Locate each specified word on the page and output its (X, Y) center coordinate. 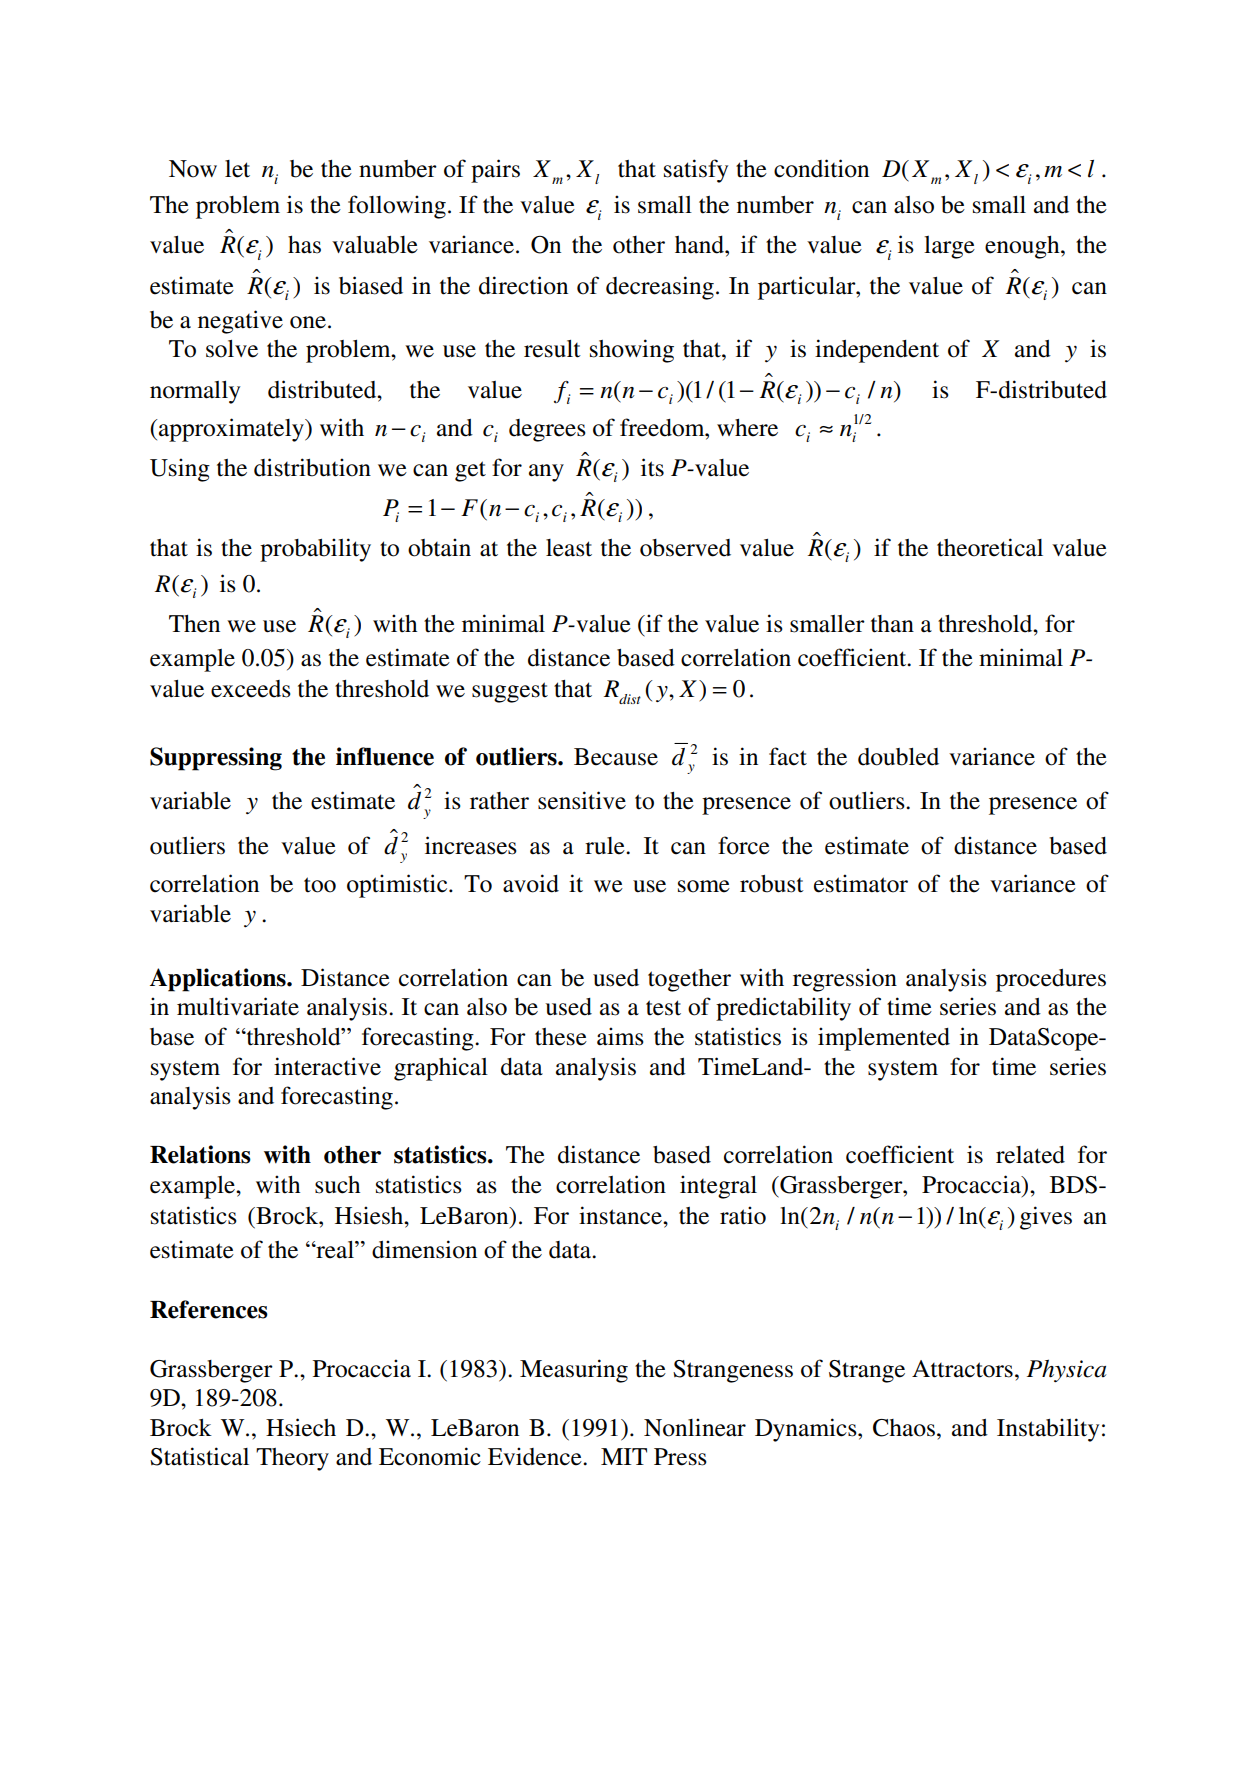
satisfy (696, 171)
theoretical (990, 547)
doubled (898, 757)
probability (315, 550)
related (1030, 1155)
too (320, 885)
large (949, 247)
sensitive (582, 800)
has (304, 244)
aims (620, 1036)
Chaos (904, 1428)
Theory (292, 1459)
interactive (327, 1066)
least (569, 548)
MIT (624, 1456)
